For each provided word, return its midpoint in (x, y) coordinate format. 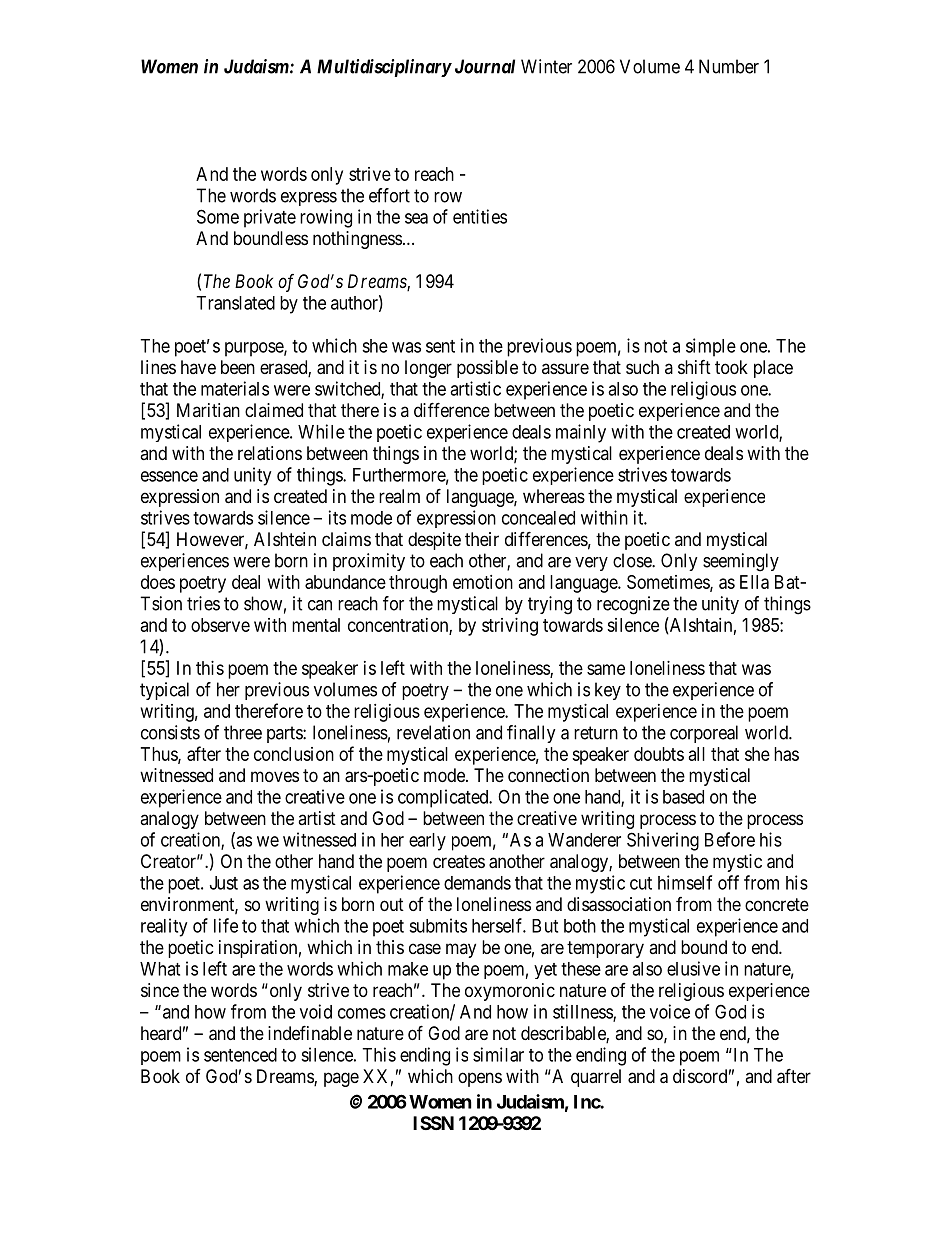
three (243, 732)
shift (694, 366)
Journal (485, 66)
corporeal (704, 734)
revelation (433, 732)
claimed (274, 410)
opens (480, 1079)
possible (487, 369)
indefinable (310, 1033)
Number (729, 66)
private (270, 218)
